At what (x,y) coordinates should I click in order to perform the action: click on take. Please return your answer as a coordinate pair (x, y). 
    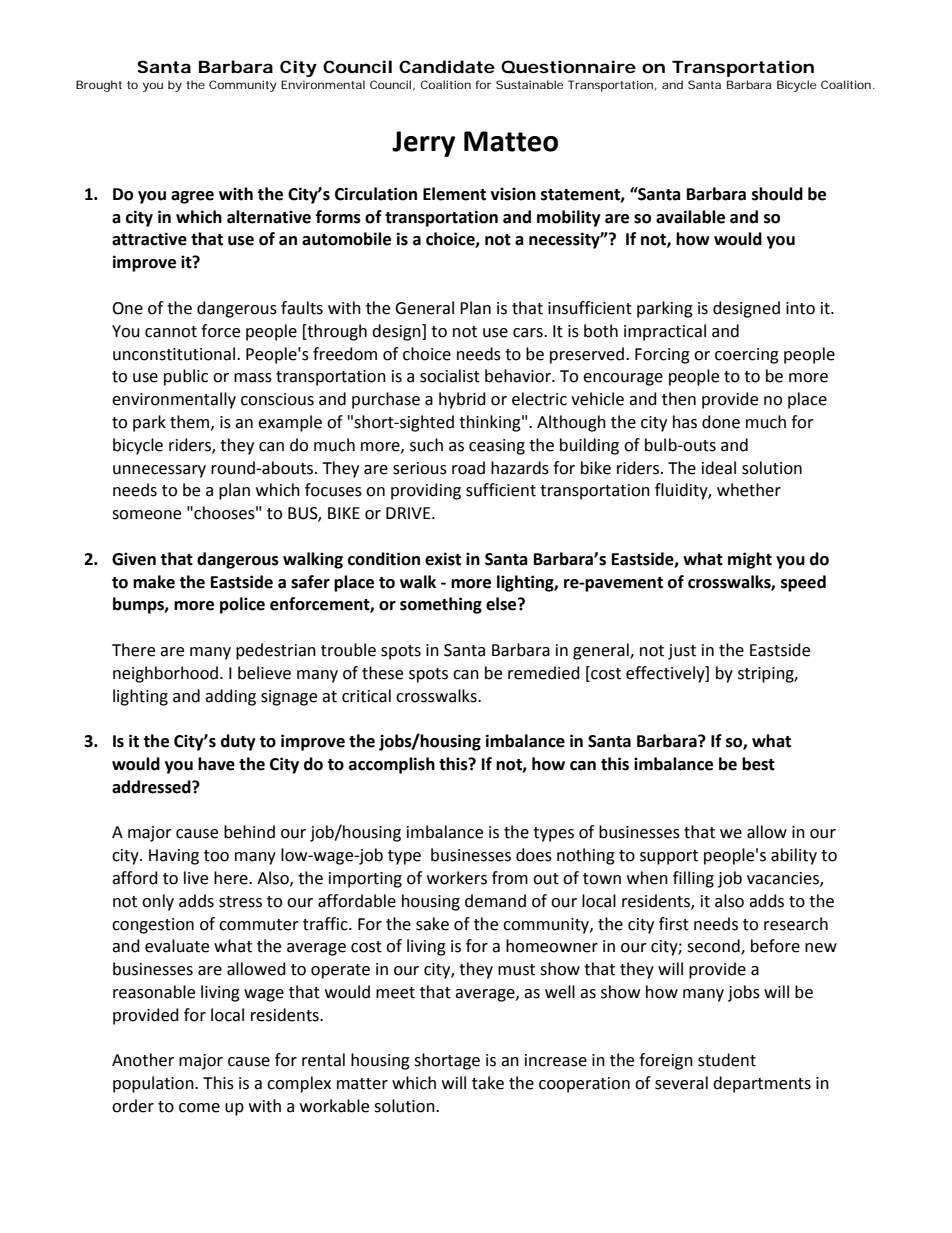
    Looking at the image, I should click on (488, 1083).
